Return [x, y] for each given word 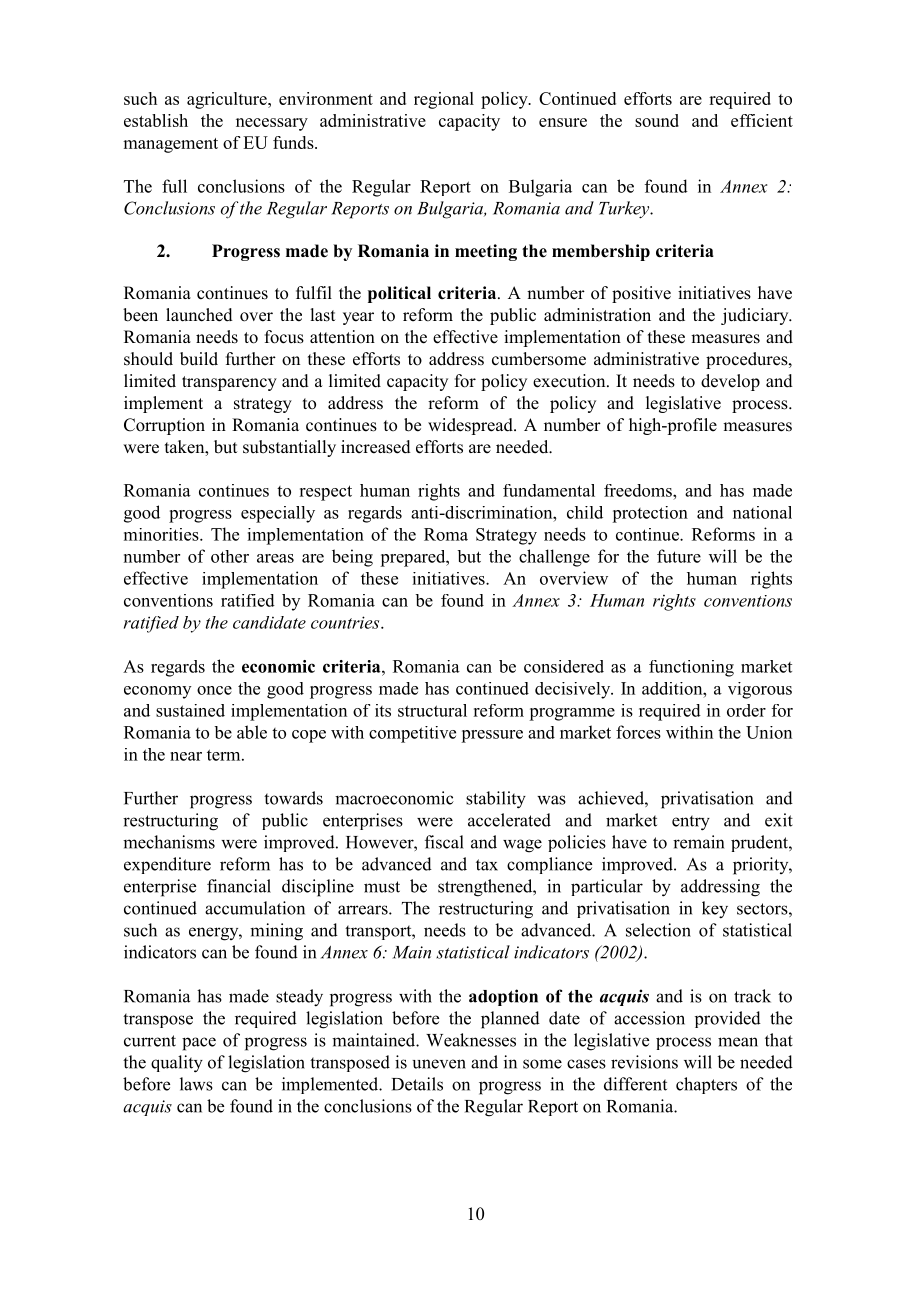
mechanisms [169, 842]
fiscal [444, 842]
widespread [471, 426]
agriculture [228, 100]
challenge [554, 558]
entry [691, 823]
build [199, 359]
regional [444, 100]
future [679, 556]
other [230, 556]
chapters [706, 1085]
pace [199, 1044]
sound [657, 120]
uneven [439, 1064]
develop [730, 382]
